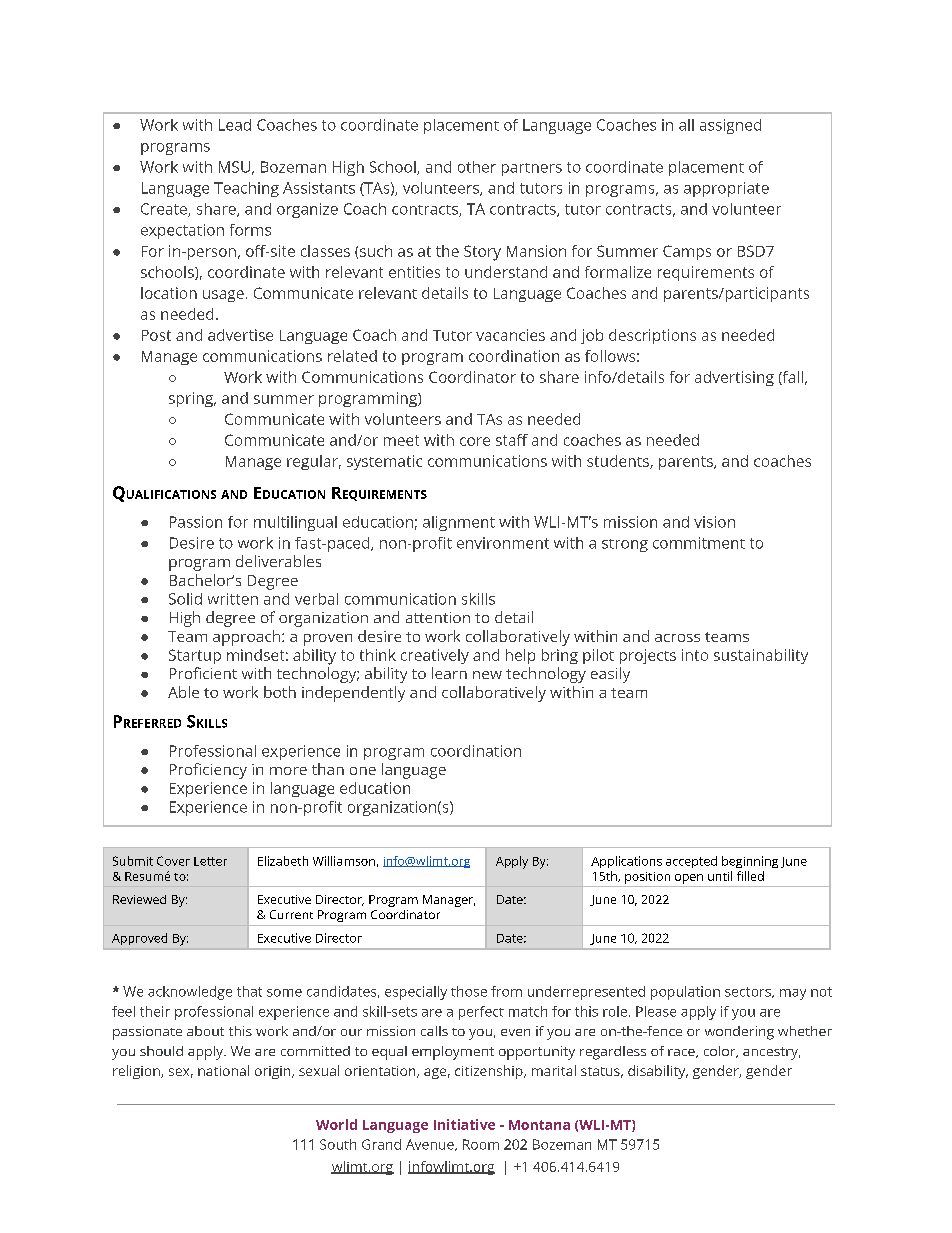 The width and height of the document is (952, 1233). Describe the element at coordinates (195, 656) in the document. I see `Startup` at that location.
